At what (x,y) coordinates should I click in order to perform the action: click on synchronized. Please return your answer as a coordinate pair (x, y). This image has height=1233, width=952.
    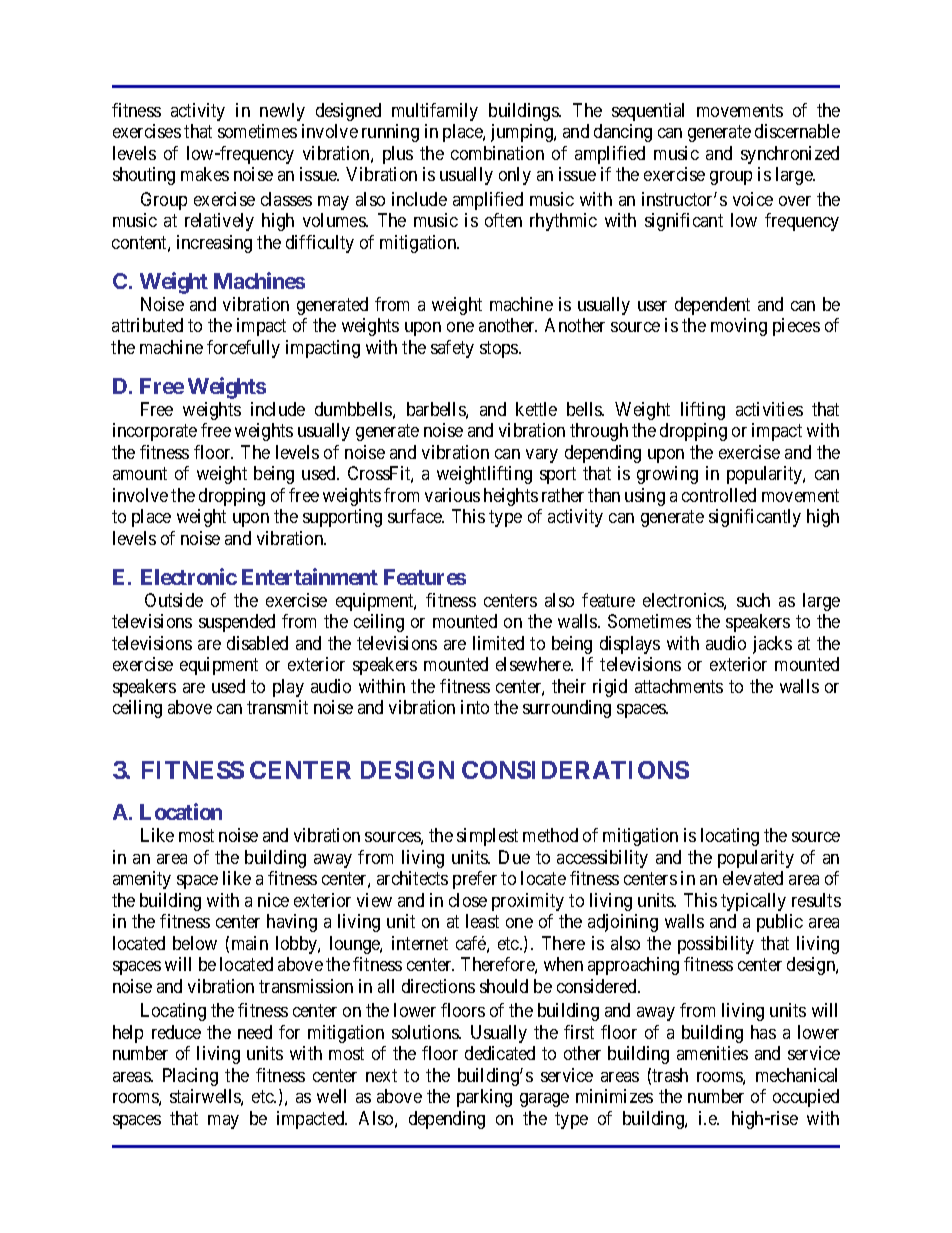
    Looking at the image, I should click on (790, 155).
